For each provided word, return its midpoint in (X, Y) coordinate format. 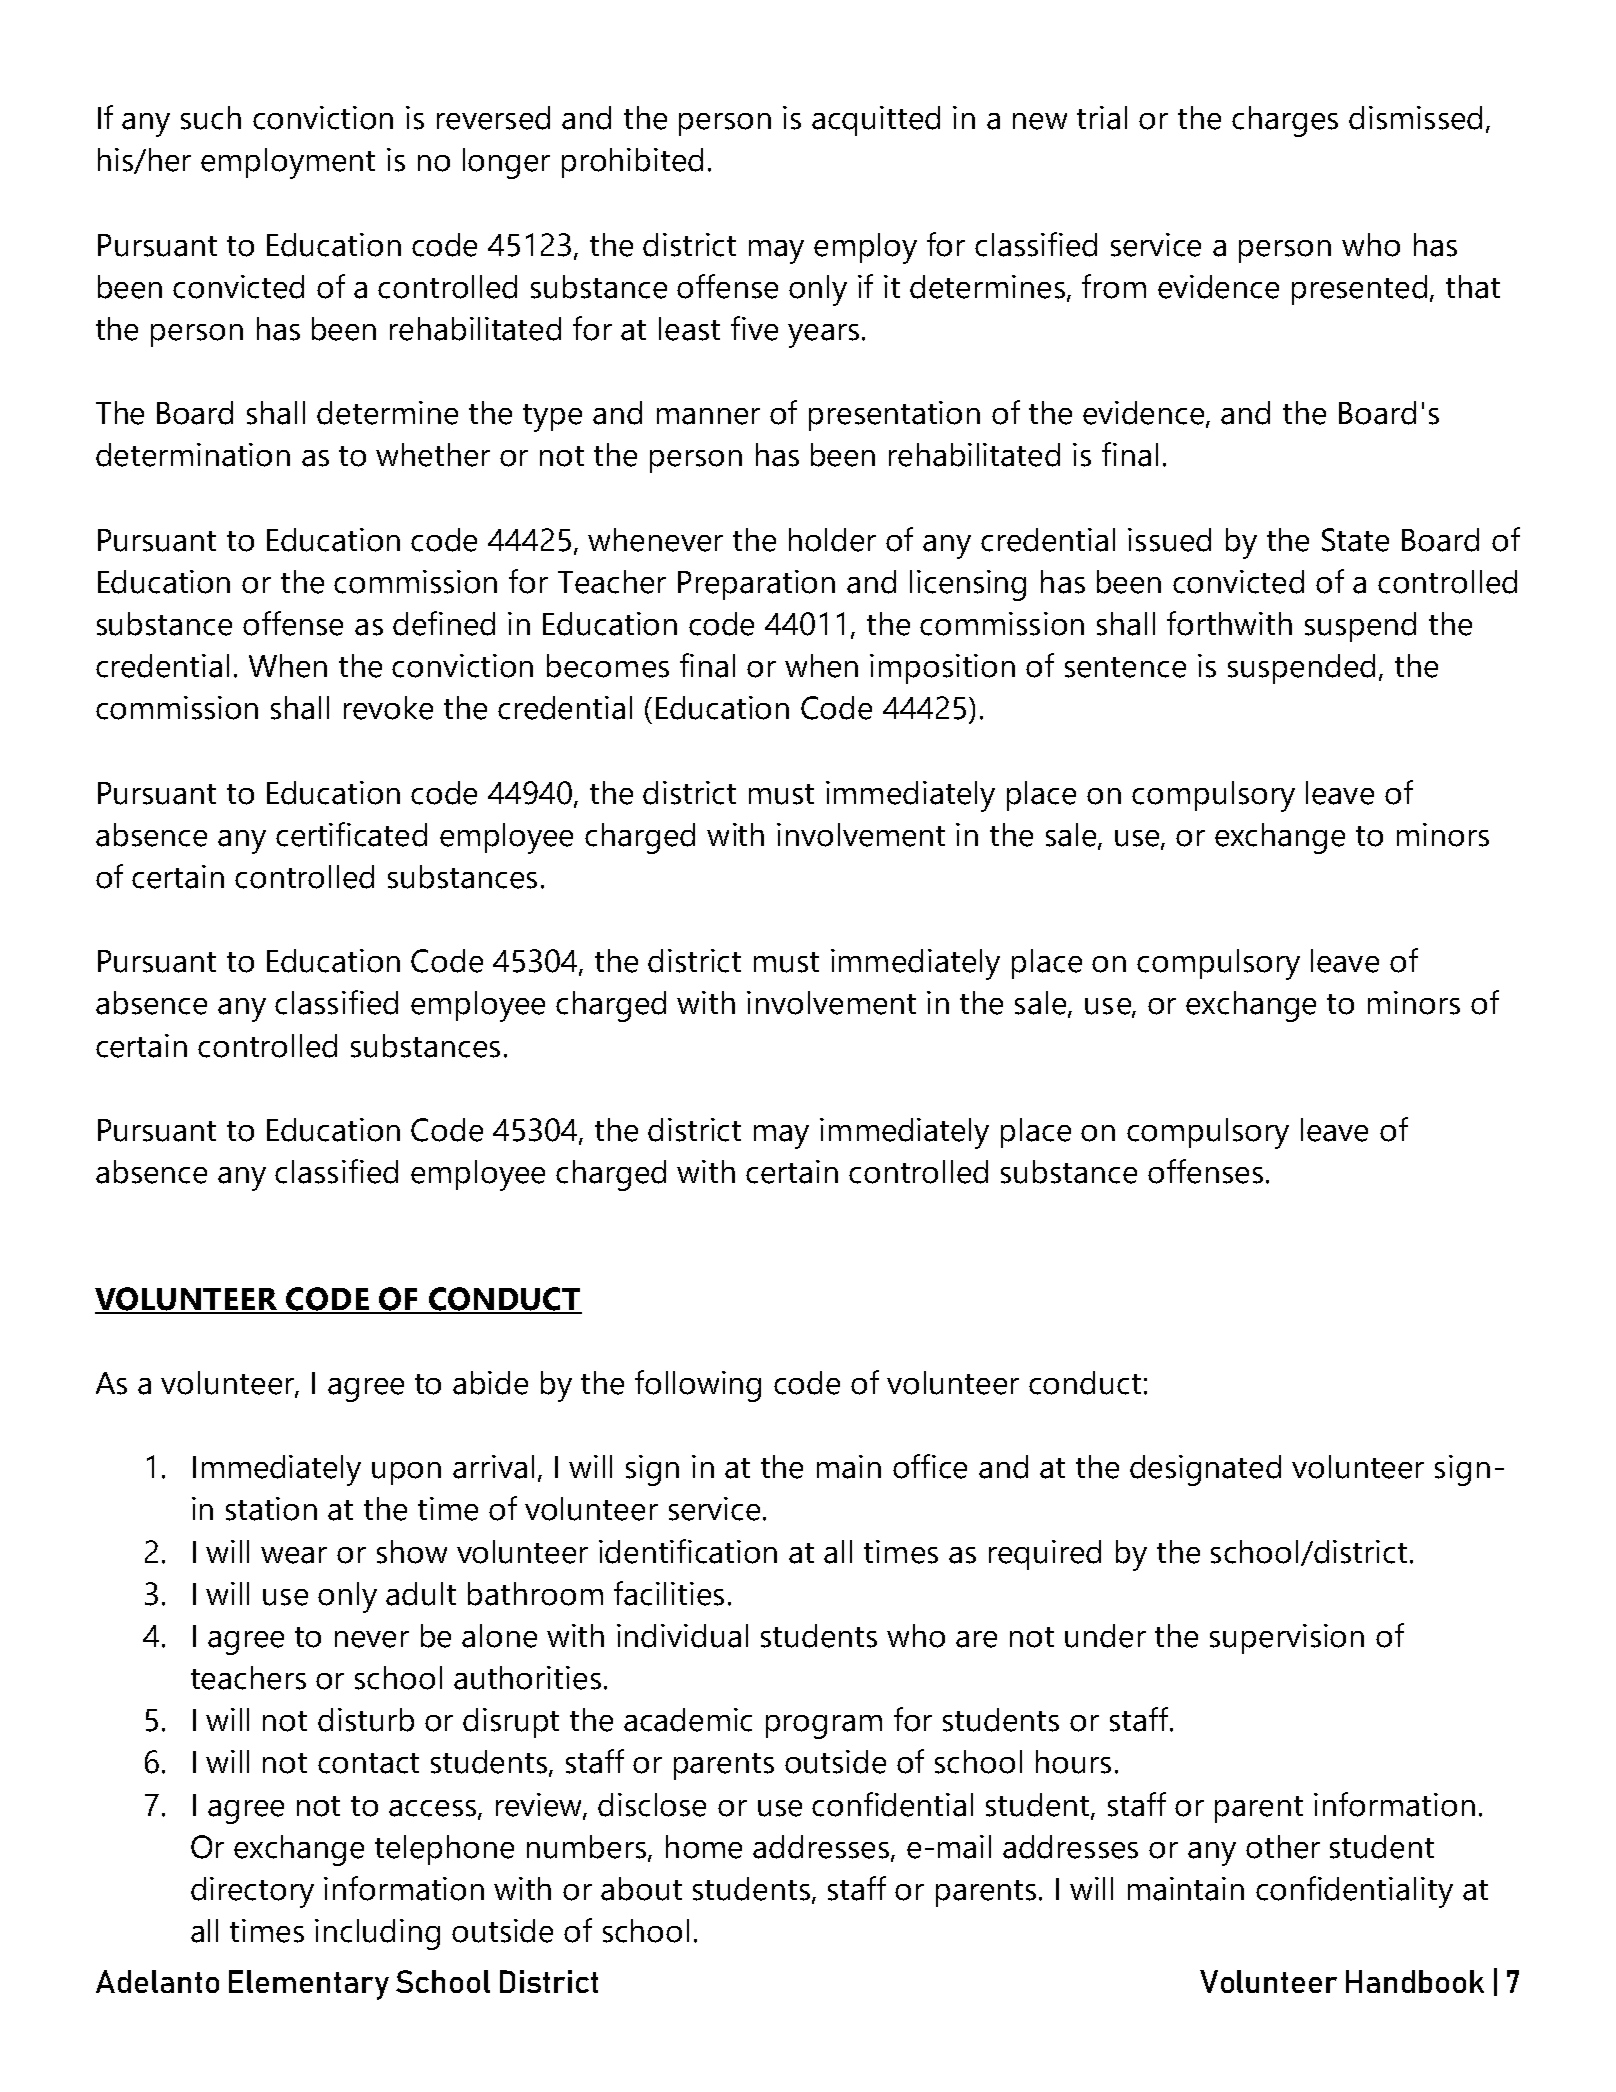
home (704, 1847)
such (211, 118)
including (377, 1934)
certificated (351, 834)
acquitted (876, 121)
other (1283, 1847)
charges (1285, 121)
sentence (1125, 667)
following (698, 1386)
